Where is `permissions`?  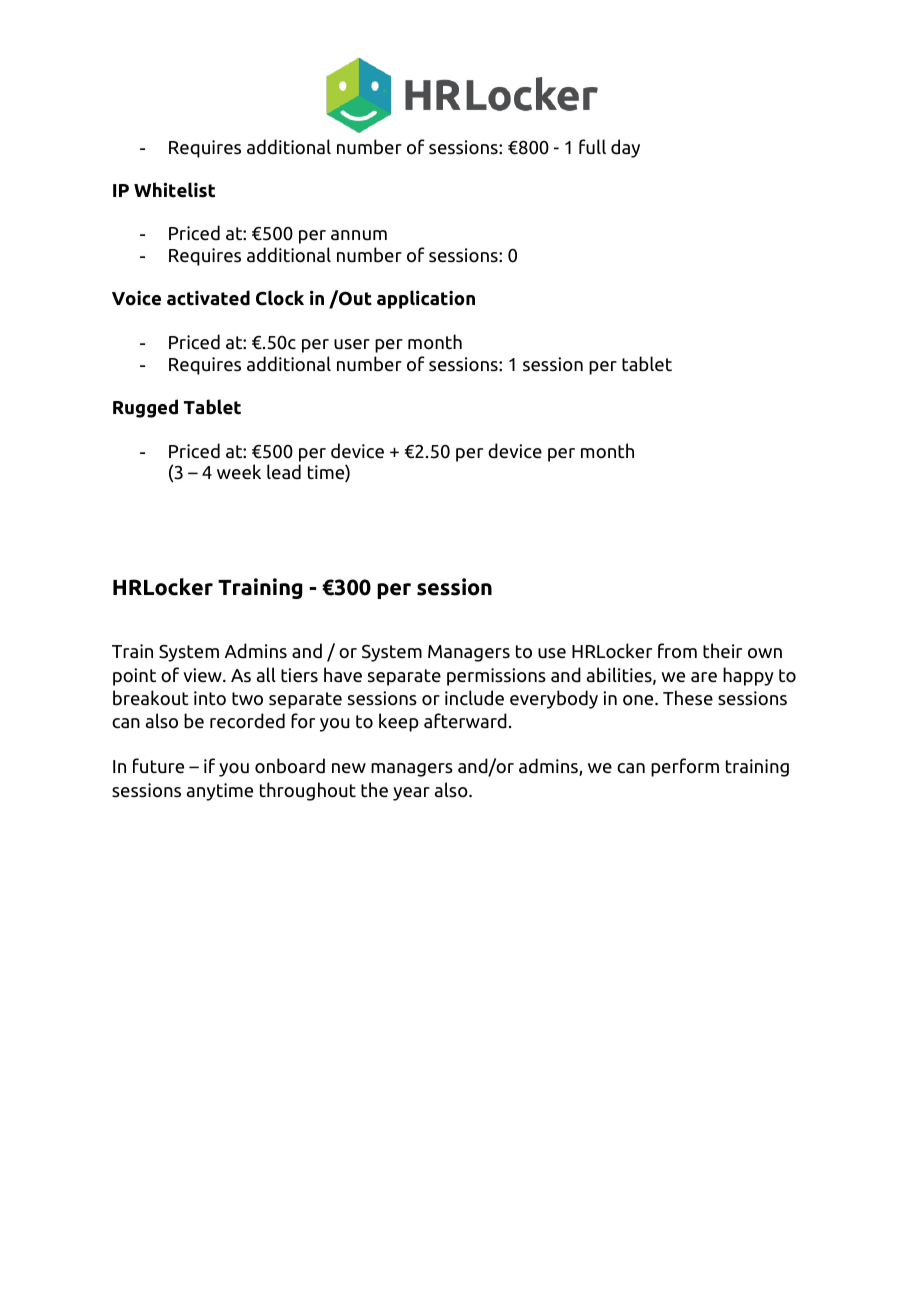 permissions is located at coordinates (496, 677).
